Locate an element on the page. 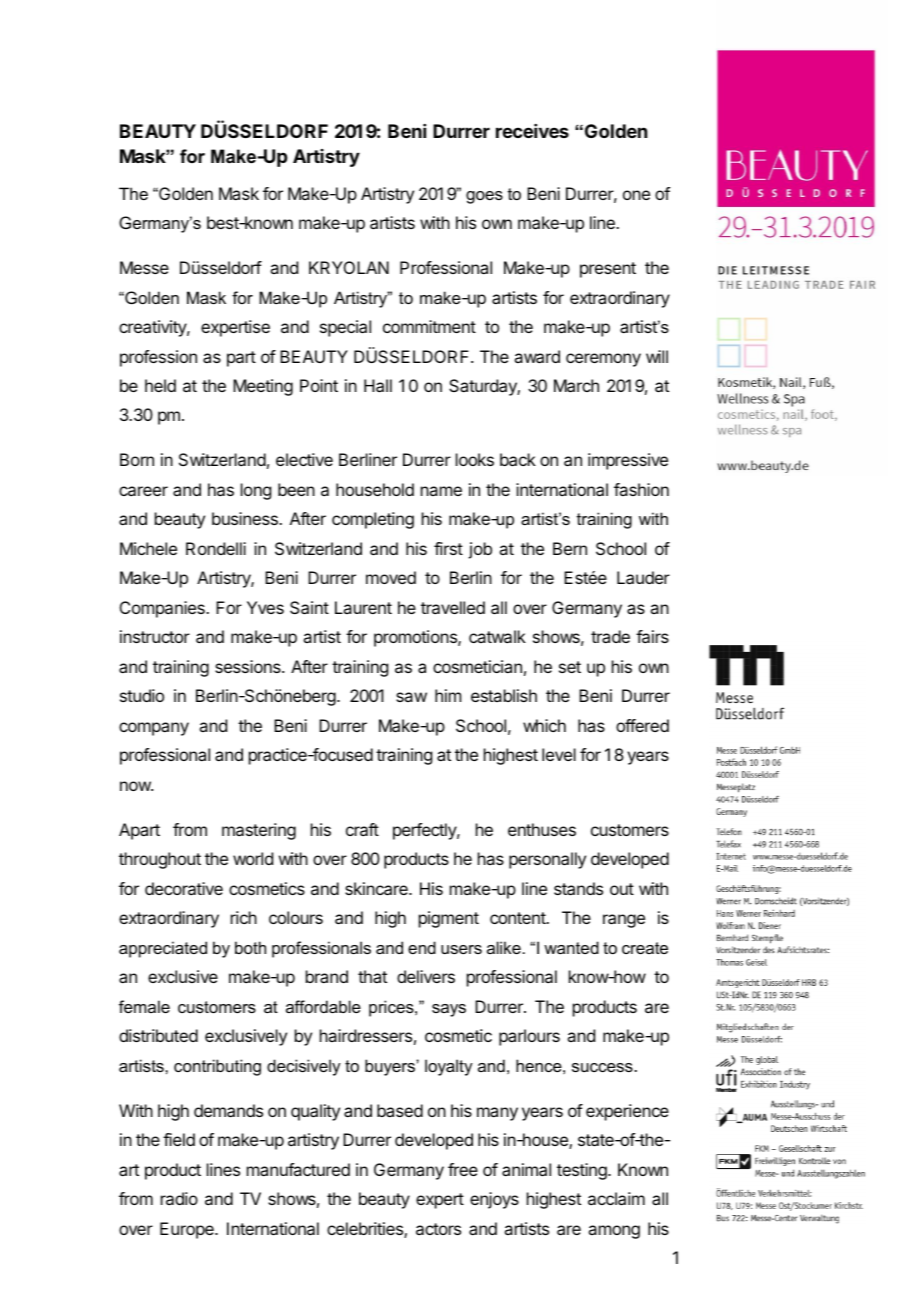  acclaim is located at coordinates (616, 1198).
